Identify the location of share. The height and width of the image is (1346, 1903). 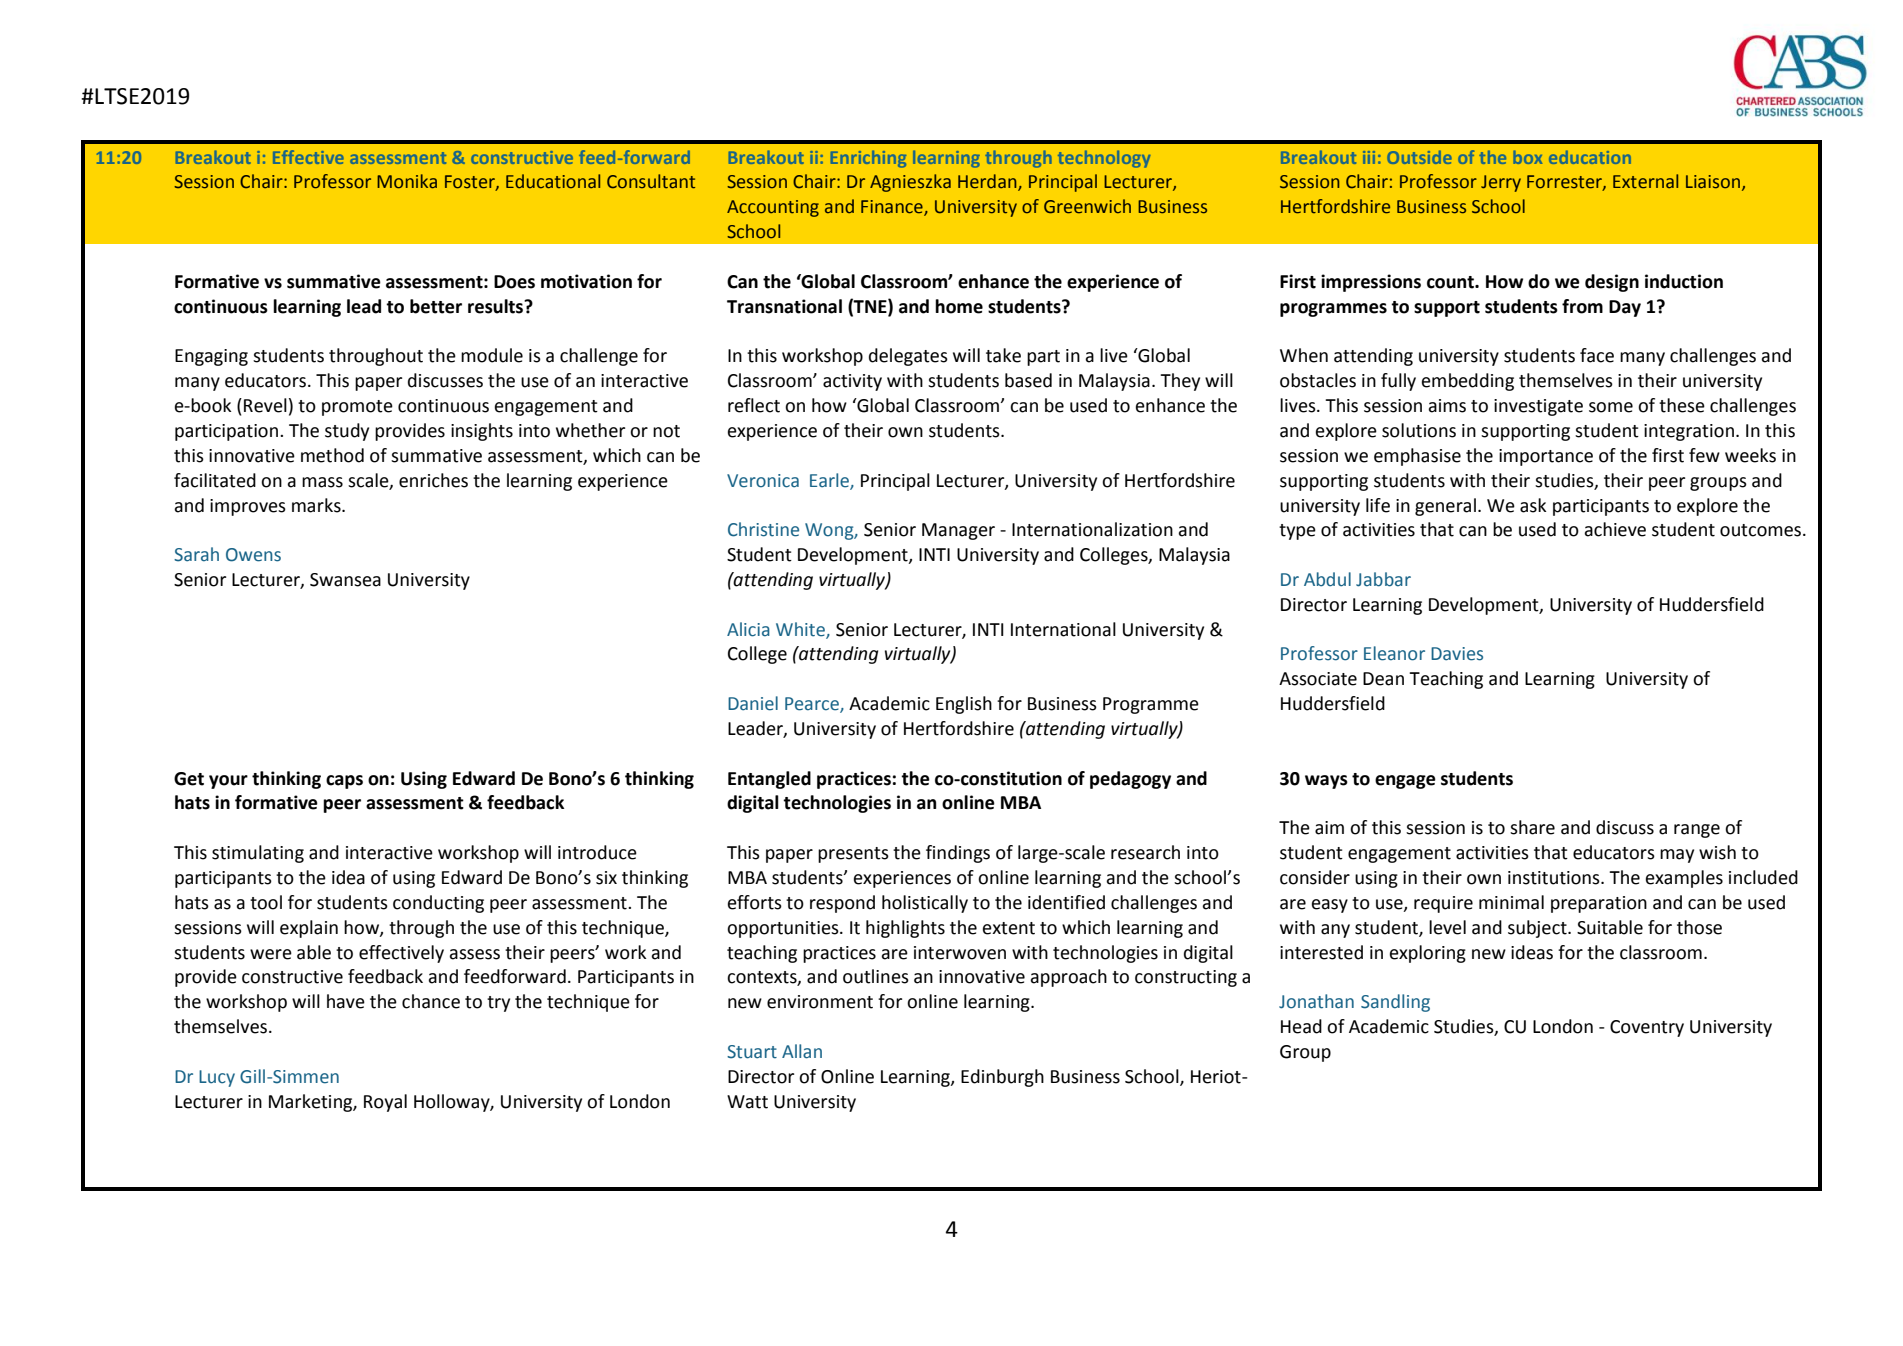
(1532, 827).
